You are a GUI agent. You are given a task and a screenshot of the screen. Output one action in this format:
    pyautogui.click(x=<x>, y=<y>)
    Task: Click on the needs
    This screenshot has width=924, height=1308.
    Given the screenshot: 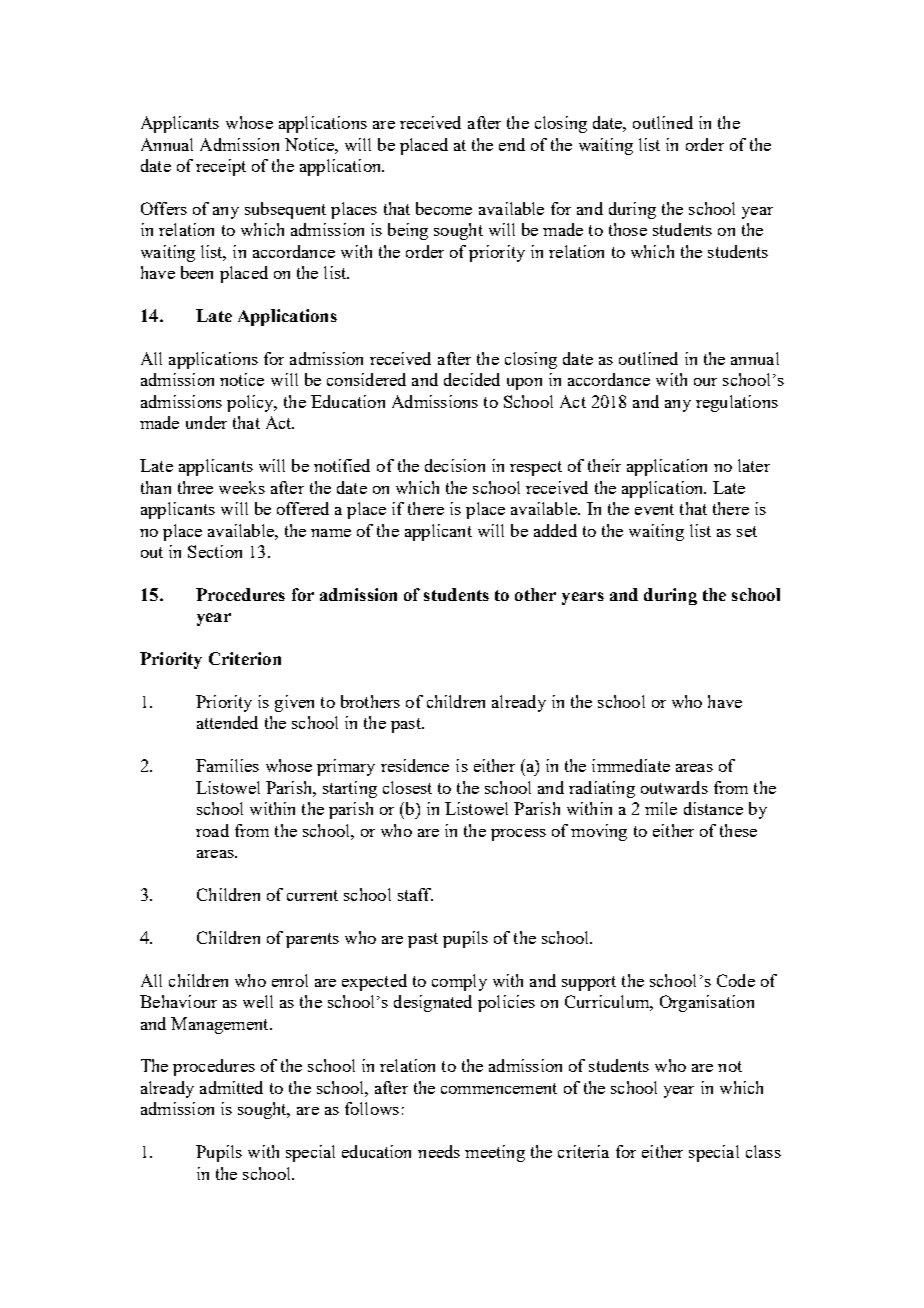 What is the action you would take?
    pyautogui.click(x=439, y=1151)
